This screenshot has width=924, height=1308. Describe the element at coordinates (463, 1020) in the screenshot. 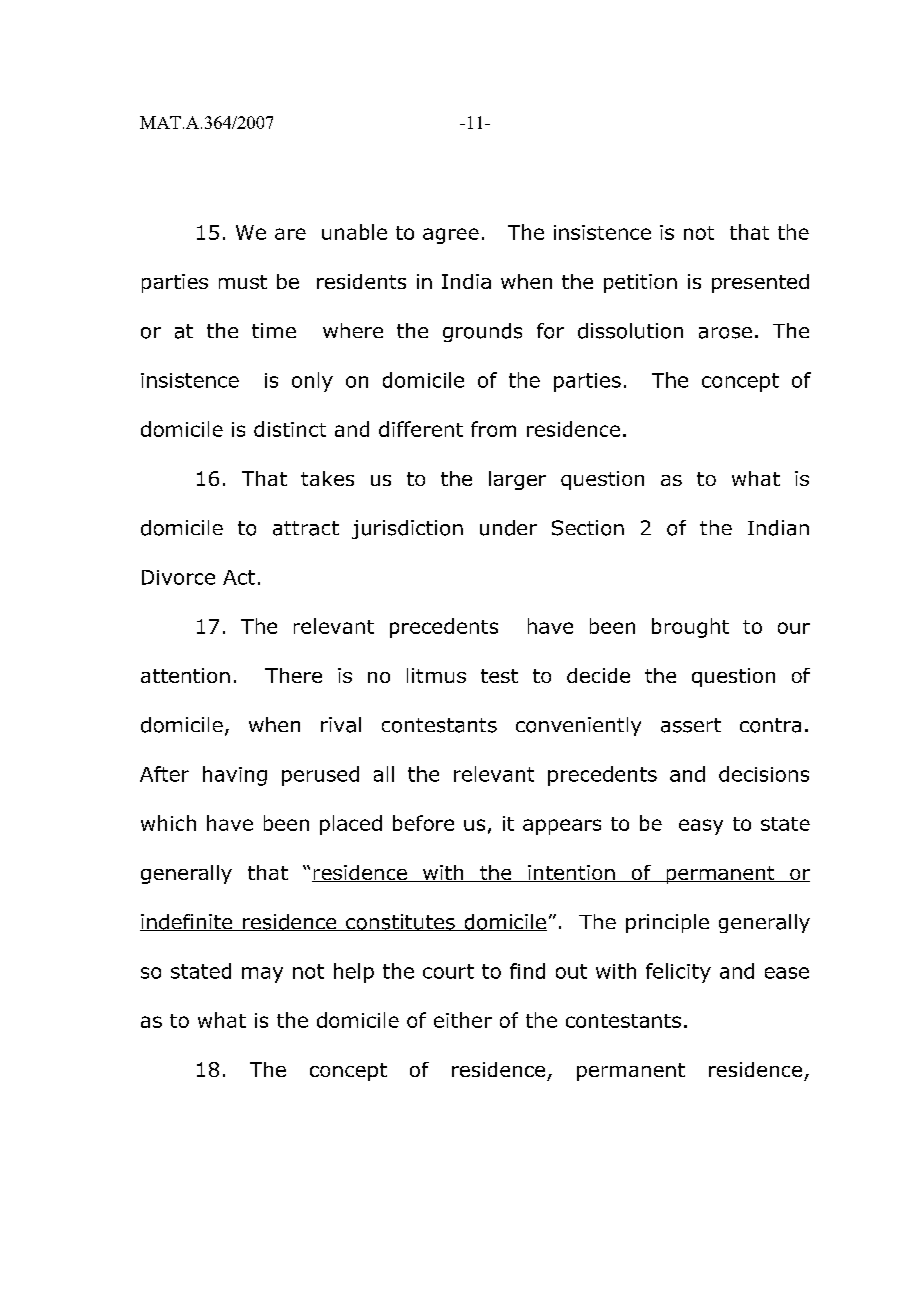

I see `either` at that location.
